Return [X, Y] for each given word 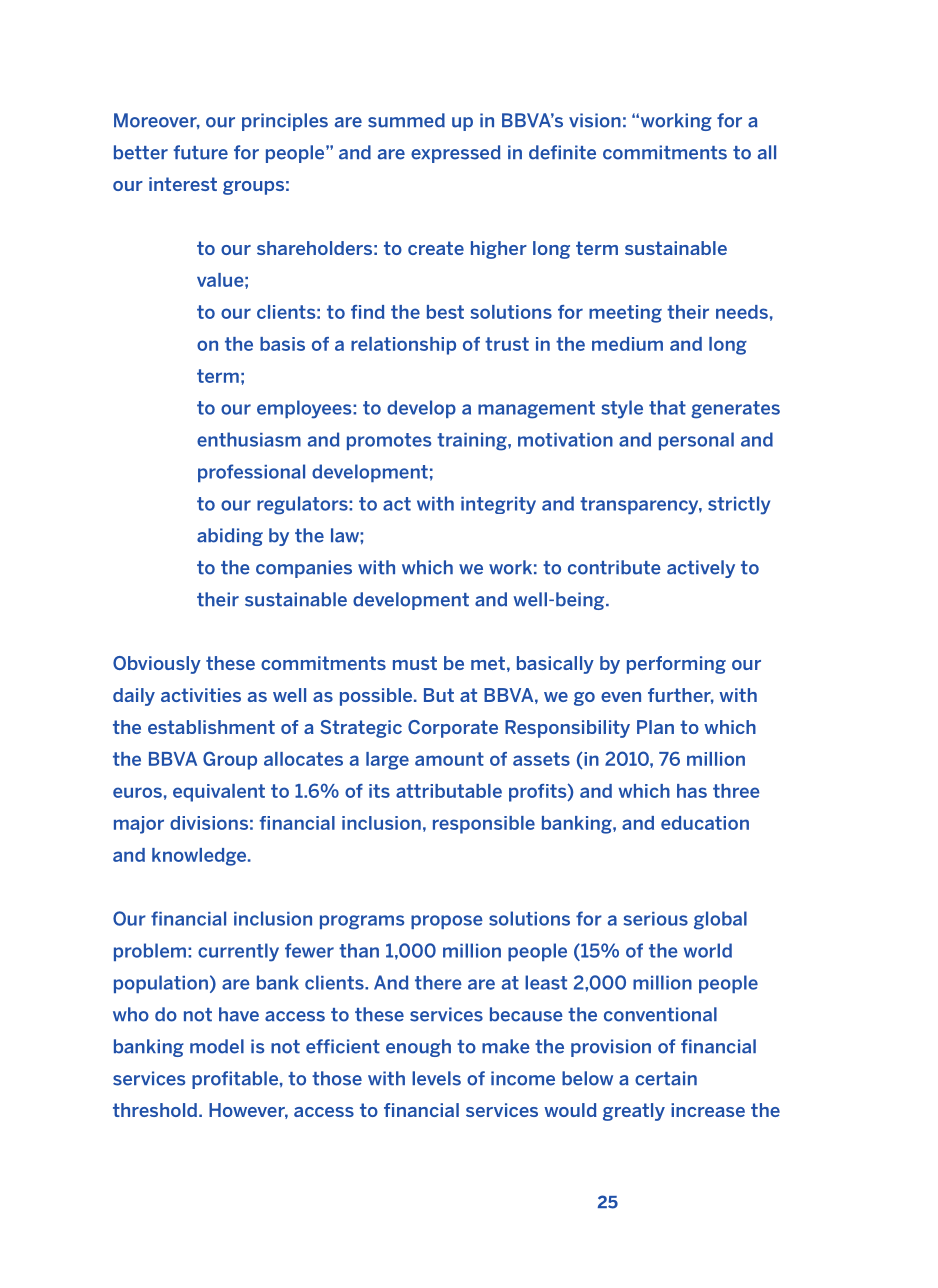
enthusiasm [249, 439]
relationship [403, 346]
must [415, 663]
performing [676, 665]
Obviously [157, 665]
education [705, 823]
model [217, 1046]
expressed [456, 154]
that [667, 407]
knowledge [200, 857]
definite [562, 152]
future [200, 152]
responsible [484, 825]
